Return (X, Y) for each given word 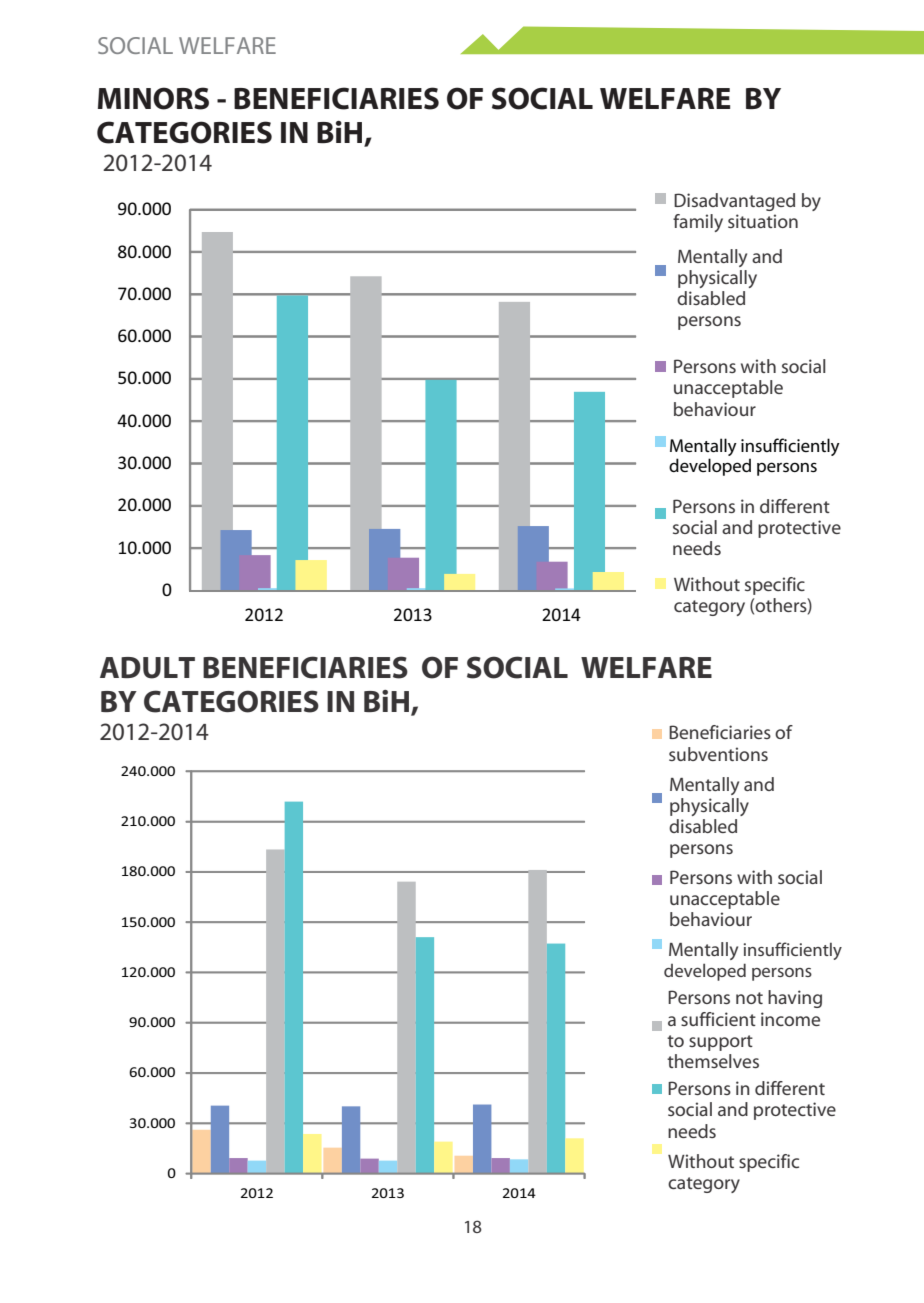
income (790, 1019)
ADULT (147, 668)
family (698, 223)
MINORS (153, 98)
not (749, 998)
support (721, 1043)
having (795, 999)
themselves (713, 1061)
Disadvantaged (734, 202)
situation (763, 221)
